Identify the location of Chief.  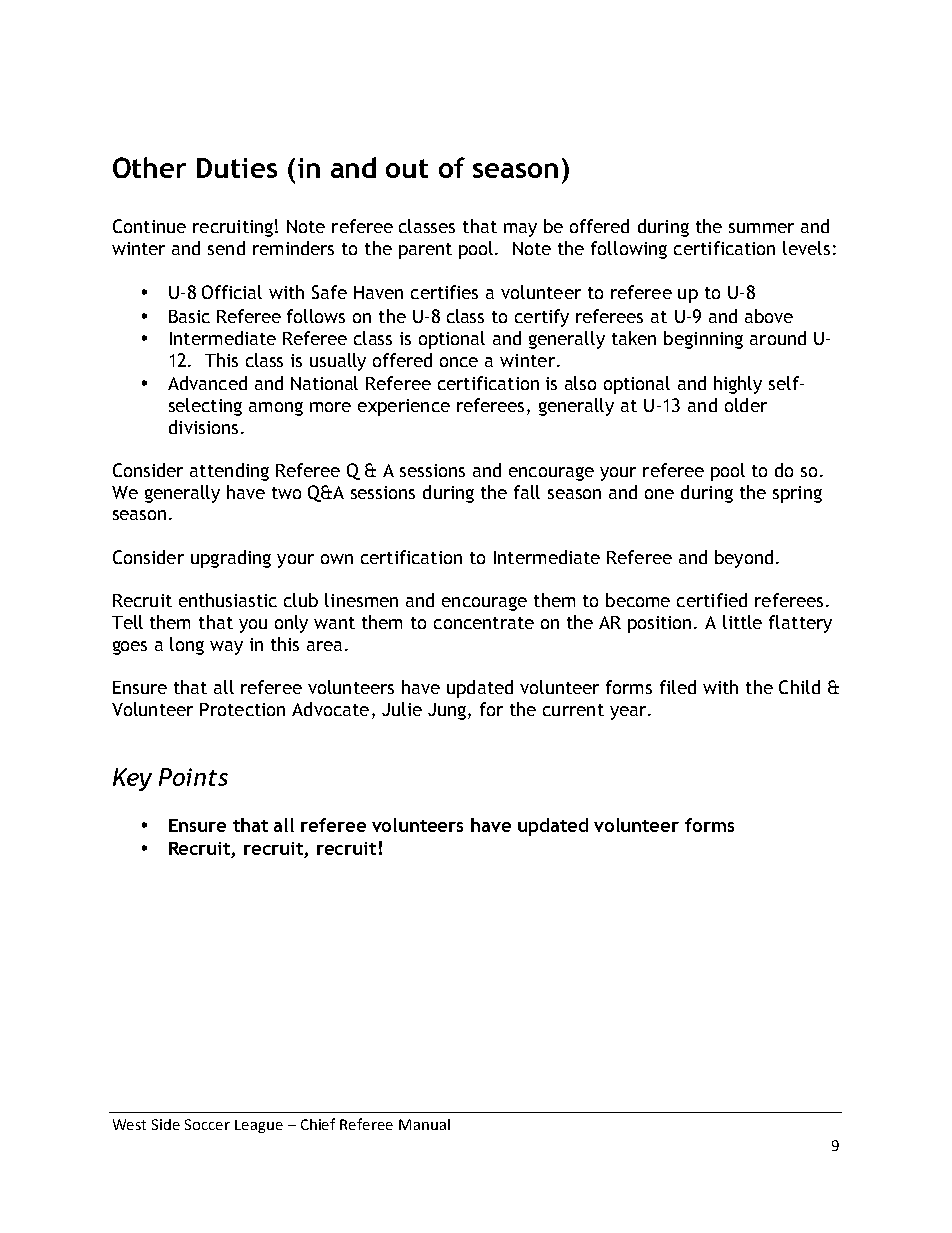
(318, 1124).
